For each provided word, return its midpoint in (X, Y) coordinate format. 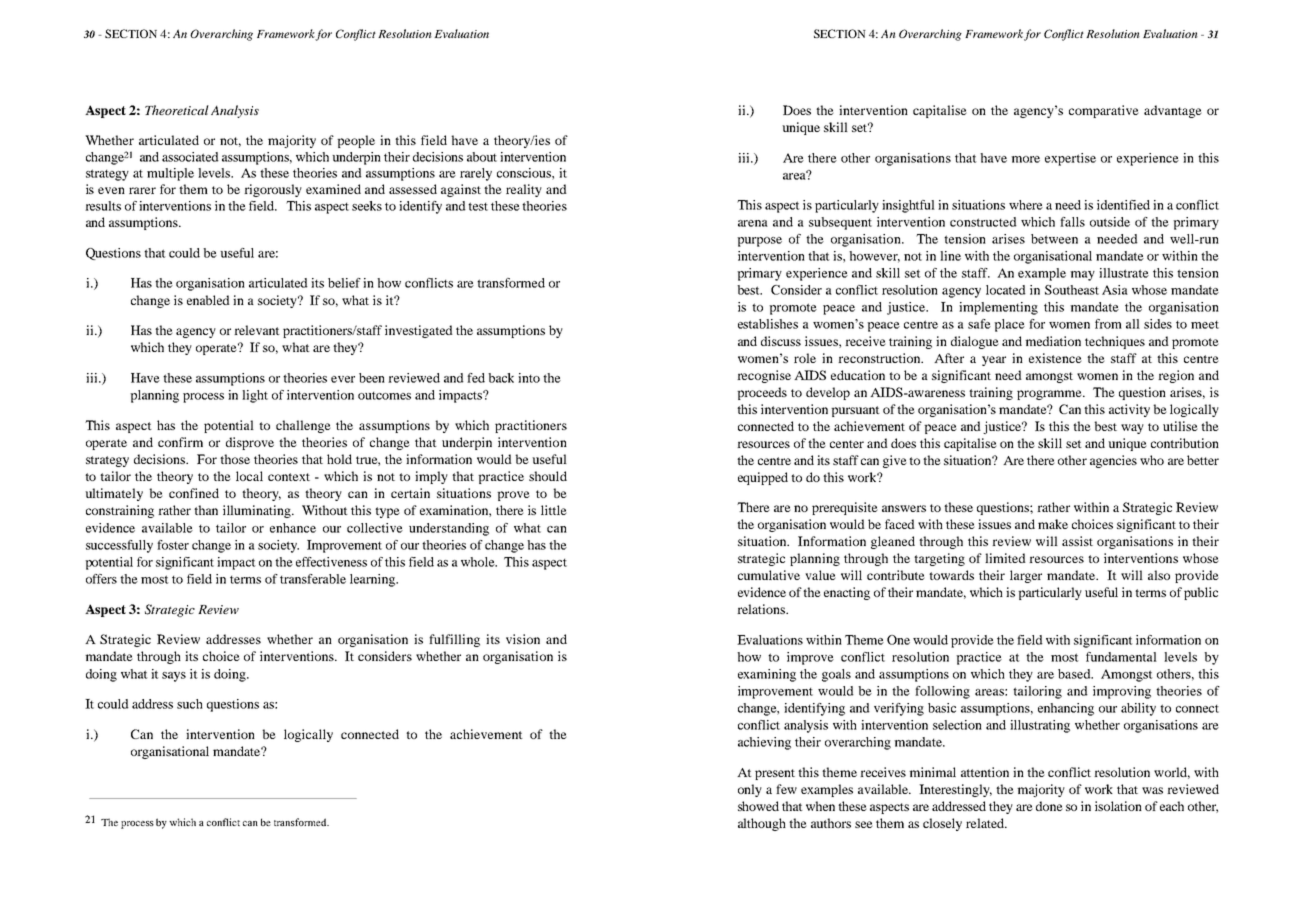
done (1049, 806)
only (750, 790)
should (548, 476)
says (174, 677)
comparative (1104, 111)
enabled (208, 300)
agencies (1113, 461)
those (235, 459)
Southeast (1072, 290)
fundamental (1121, 657)
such (190, 704)
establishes (768, 324)
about (482, 157)
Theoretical (177, 110)
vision (523, 639)
